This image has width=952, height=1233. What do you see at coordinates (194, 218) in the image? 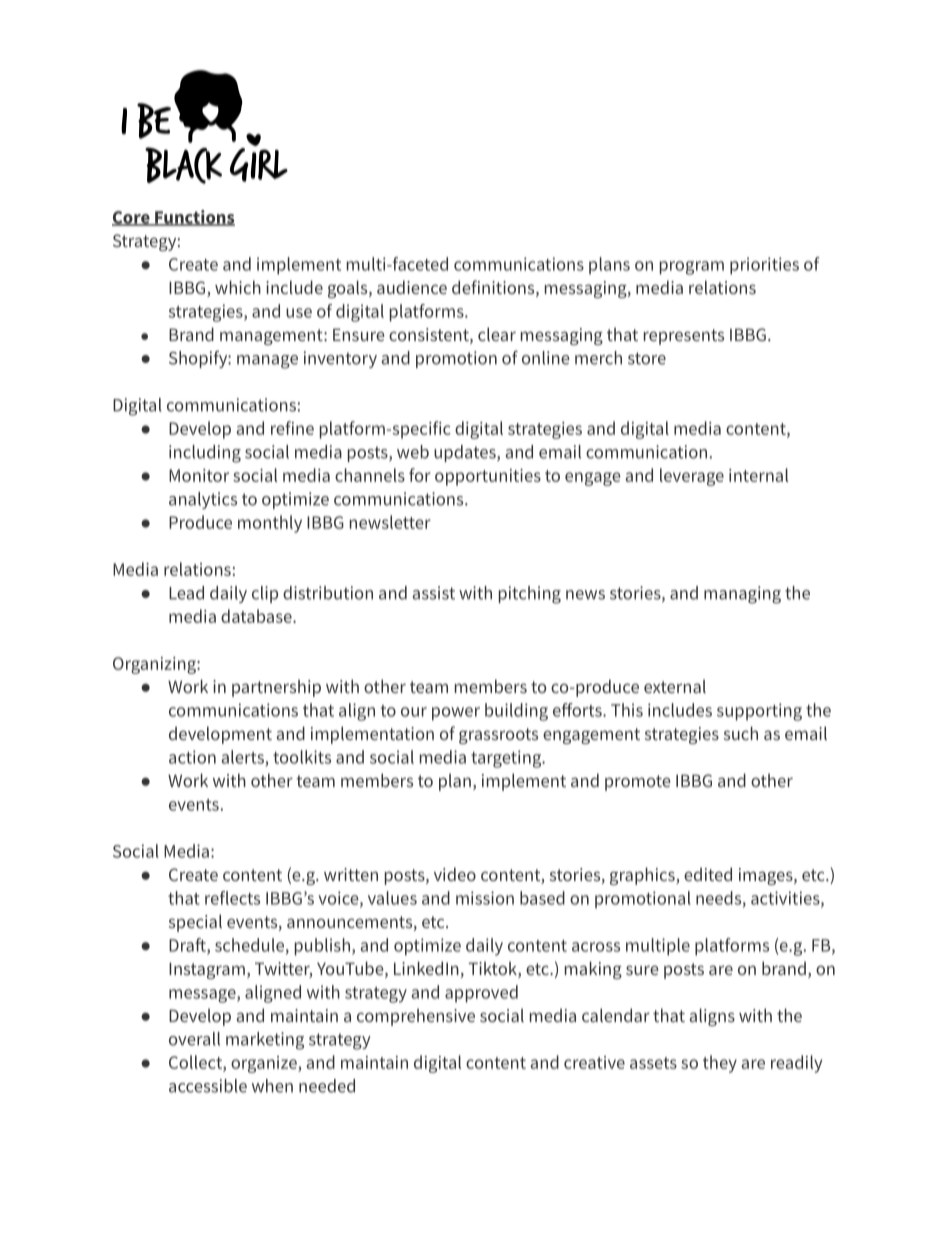
I see `Functions` at bounding box center [194, 218].
